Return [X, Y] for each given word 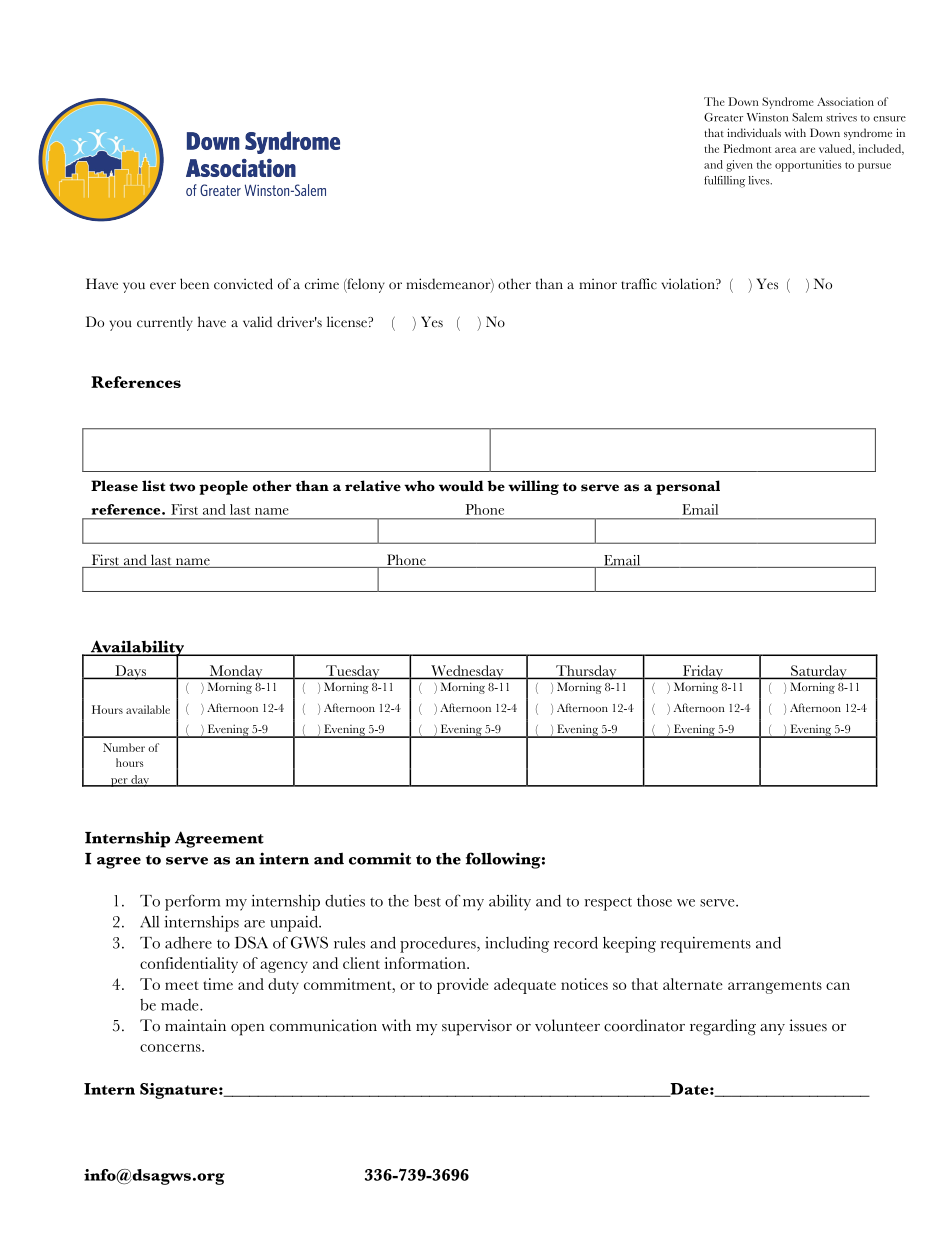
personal [688, 487]
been [194, 284]
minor [598, 284]
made [181, 1005]
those [654, 901]
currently [165, 323]
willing [533, 487]
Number [124, 747]
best [427, 901]
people [223, 487]
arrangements [775, 987]
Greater [723, 117]
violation [689, 284]
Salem [807, 117]
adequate [525, 986]
